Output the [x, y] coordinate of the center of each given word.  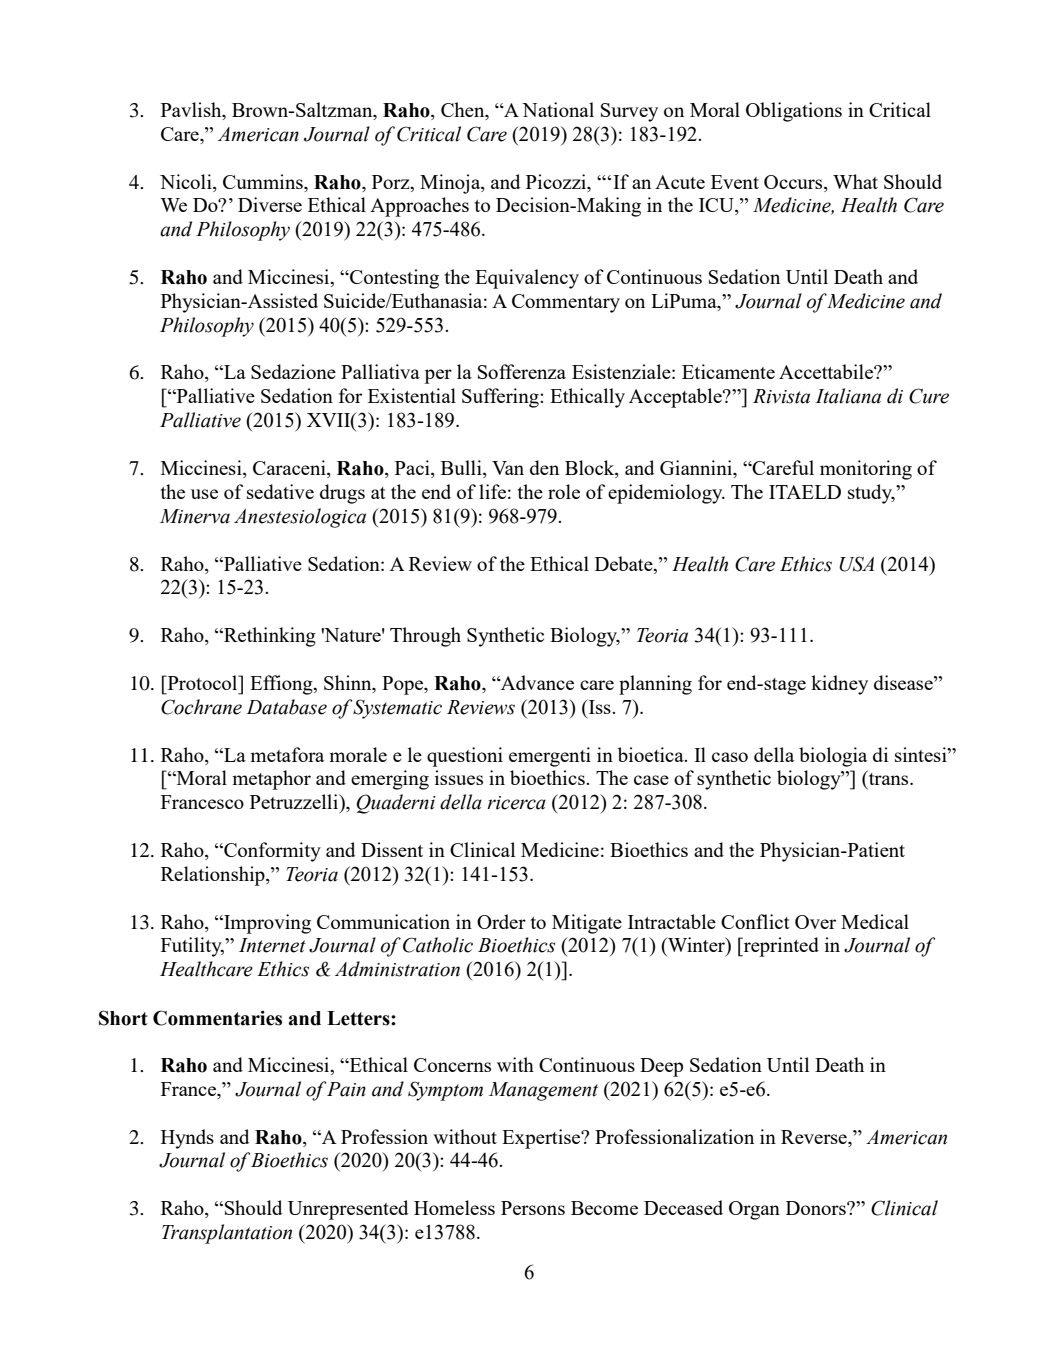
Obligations [794, 112]
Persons [533, 1208]
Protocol [202, 682]
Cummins [264, 181]
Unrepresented [348, 1210]
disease [904, 682]
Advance [536, 682]
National [558, 109]
